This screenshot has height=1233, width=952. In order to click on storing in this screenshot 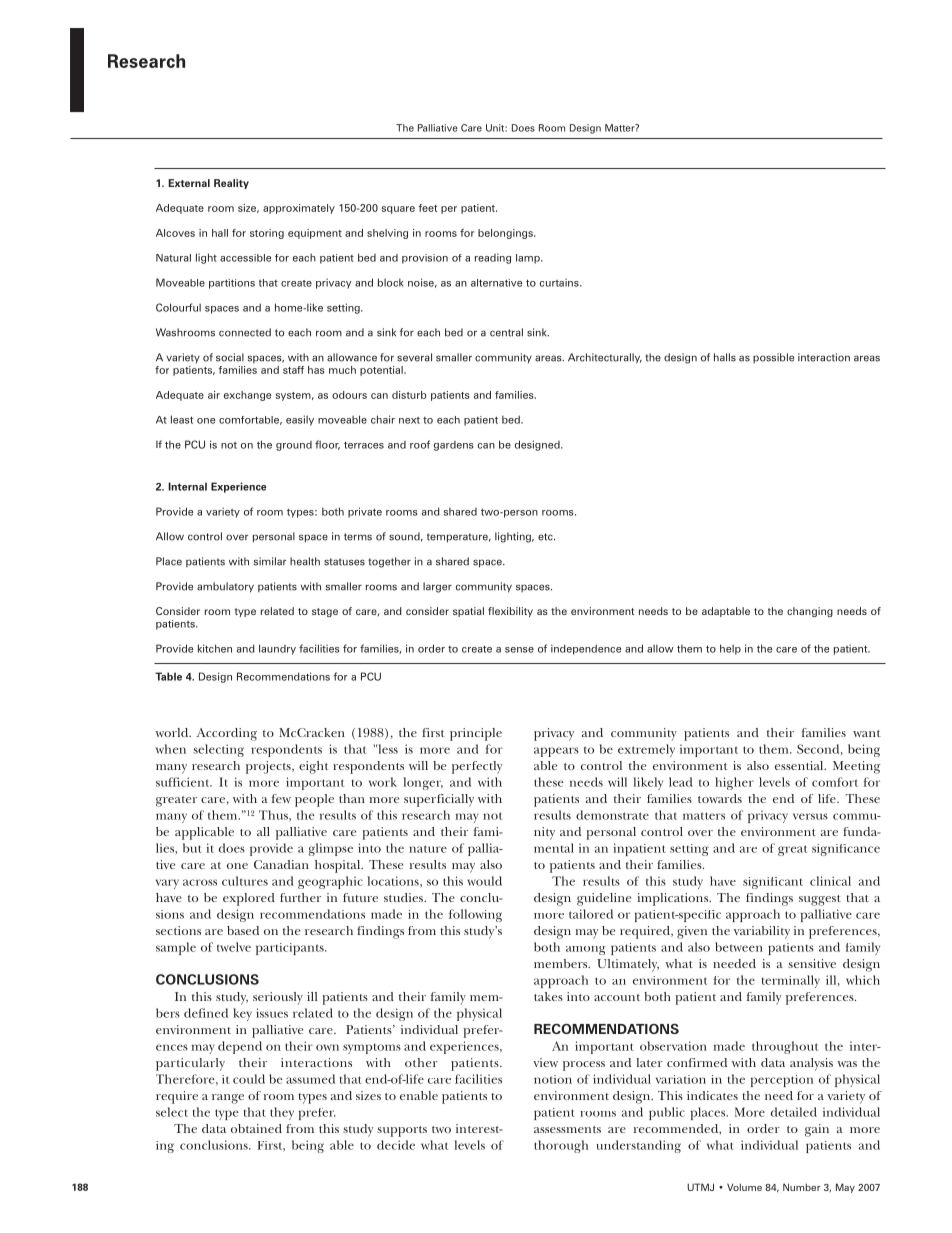, I will do `click(267, 234)`.
